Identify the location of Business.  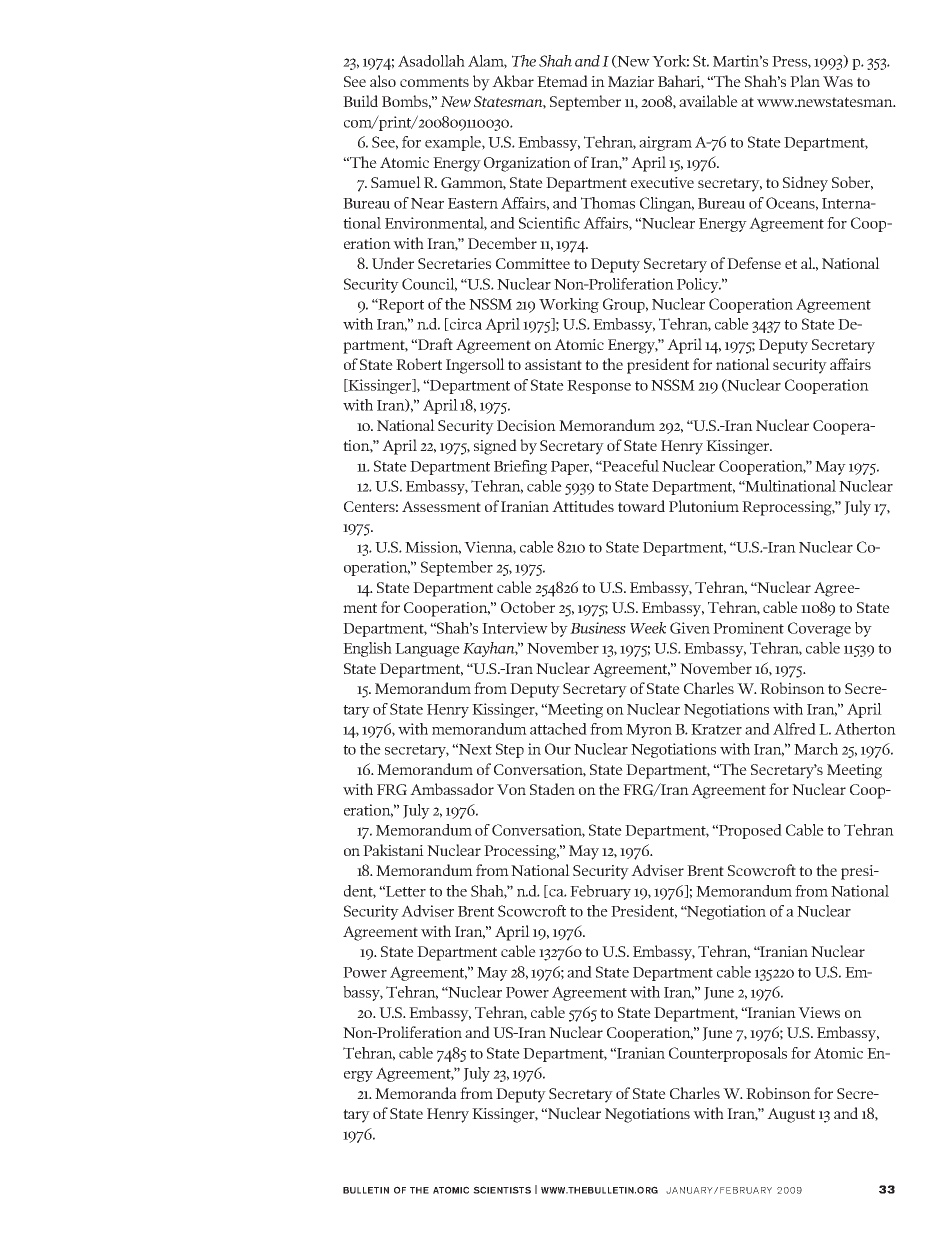
(598, 628).
